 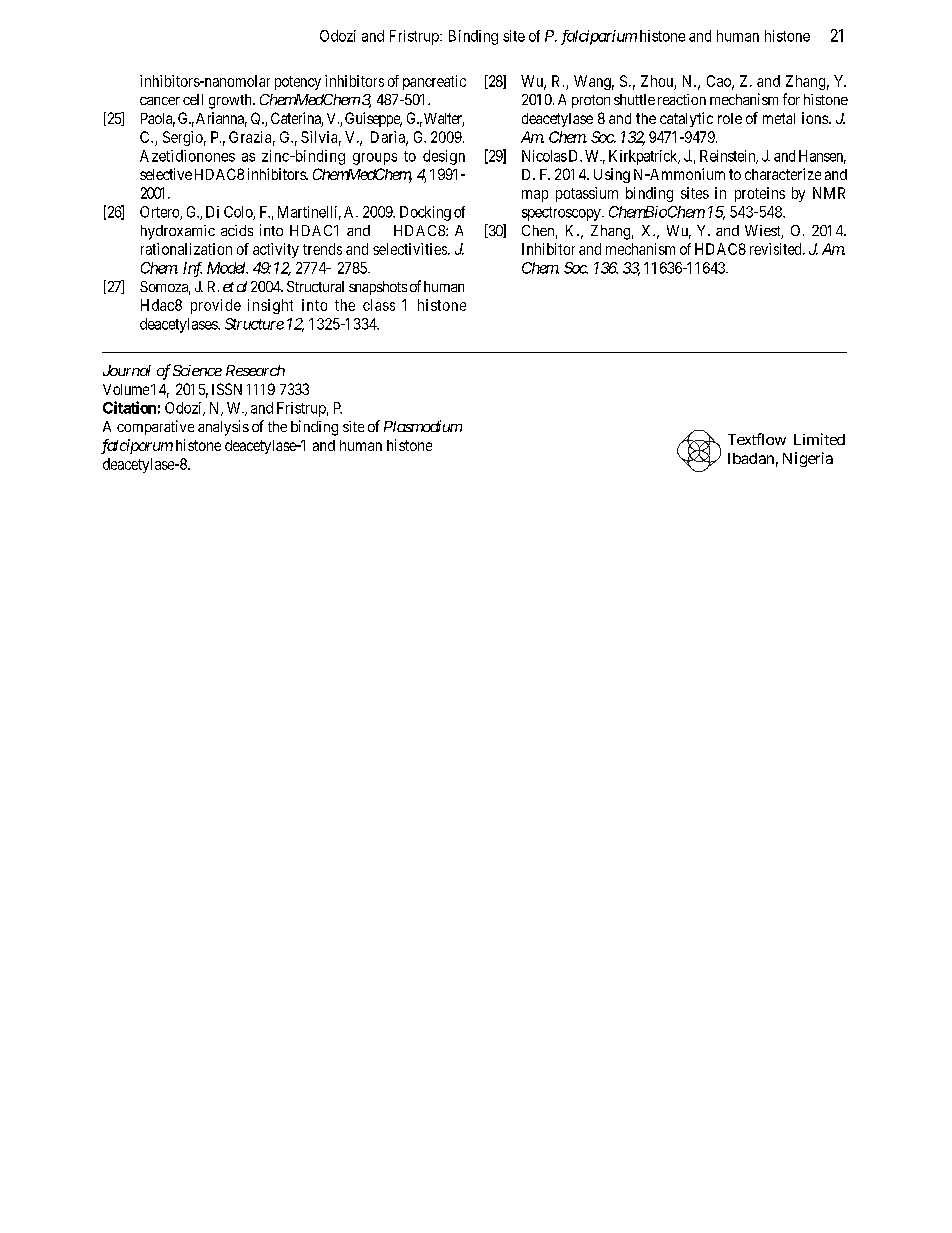 I want to click on Research, so click(x=255, y=370).
